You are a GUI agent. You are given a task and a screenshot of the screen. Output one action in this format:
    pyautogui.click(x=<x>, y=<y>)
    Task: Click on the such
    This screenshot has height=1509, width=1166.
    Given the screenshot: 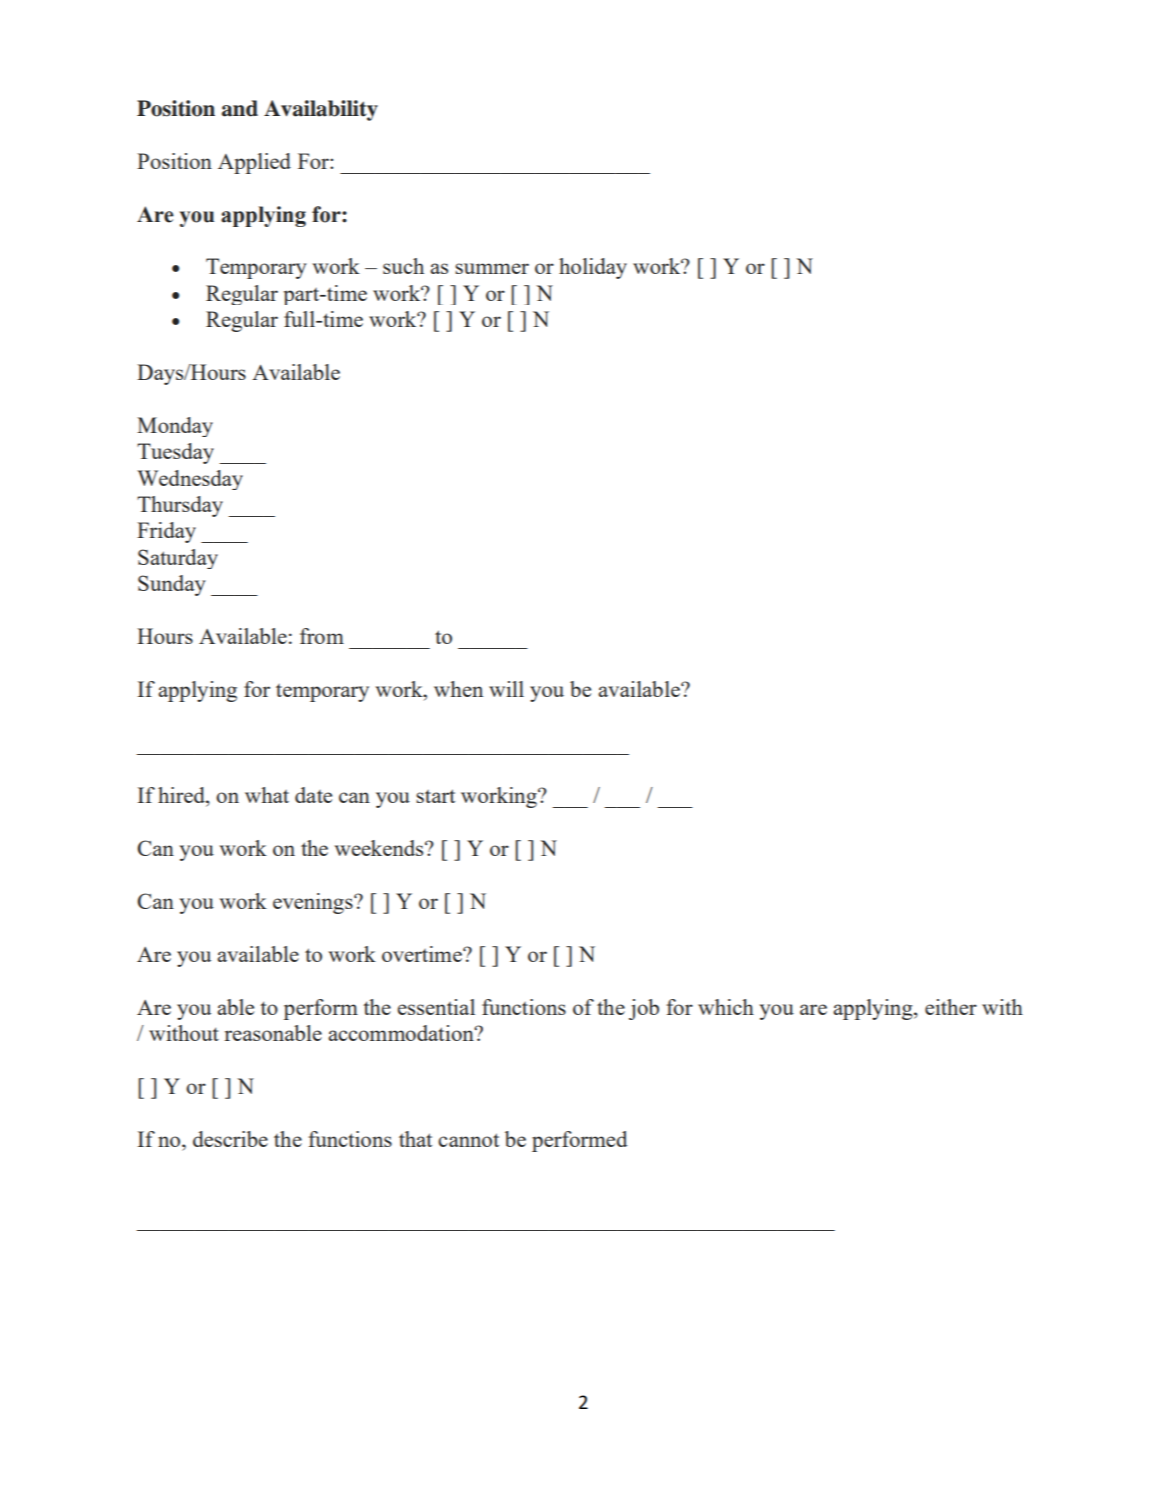 What is the action you would take?
    pyautogui.click(x=403, y=266)
